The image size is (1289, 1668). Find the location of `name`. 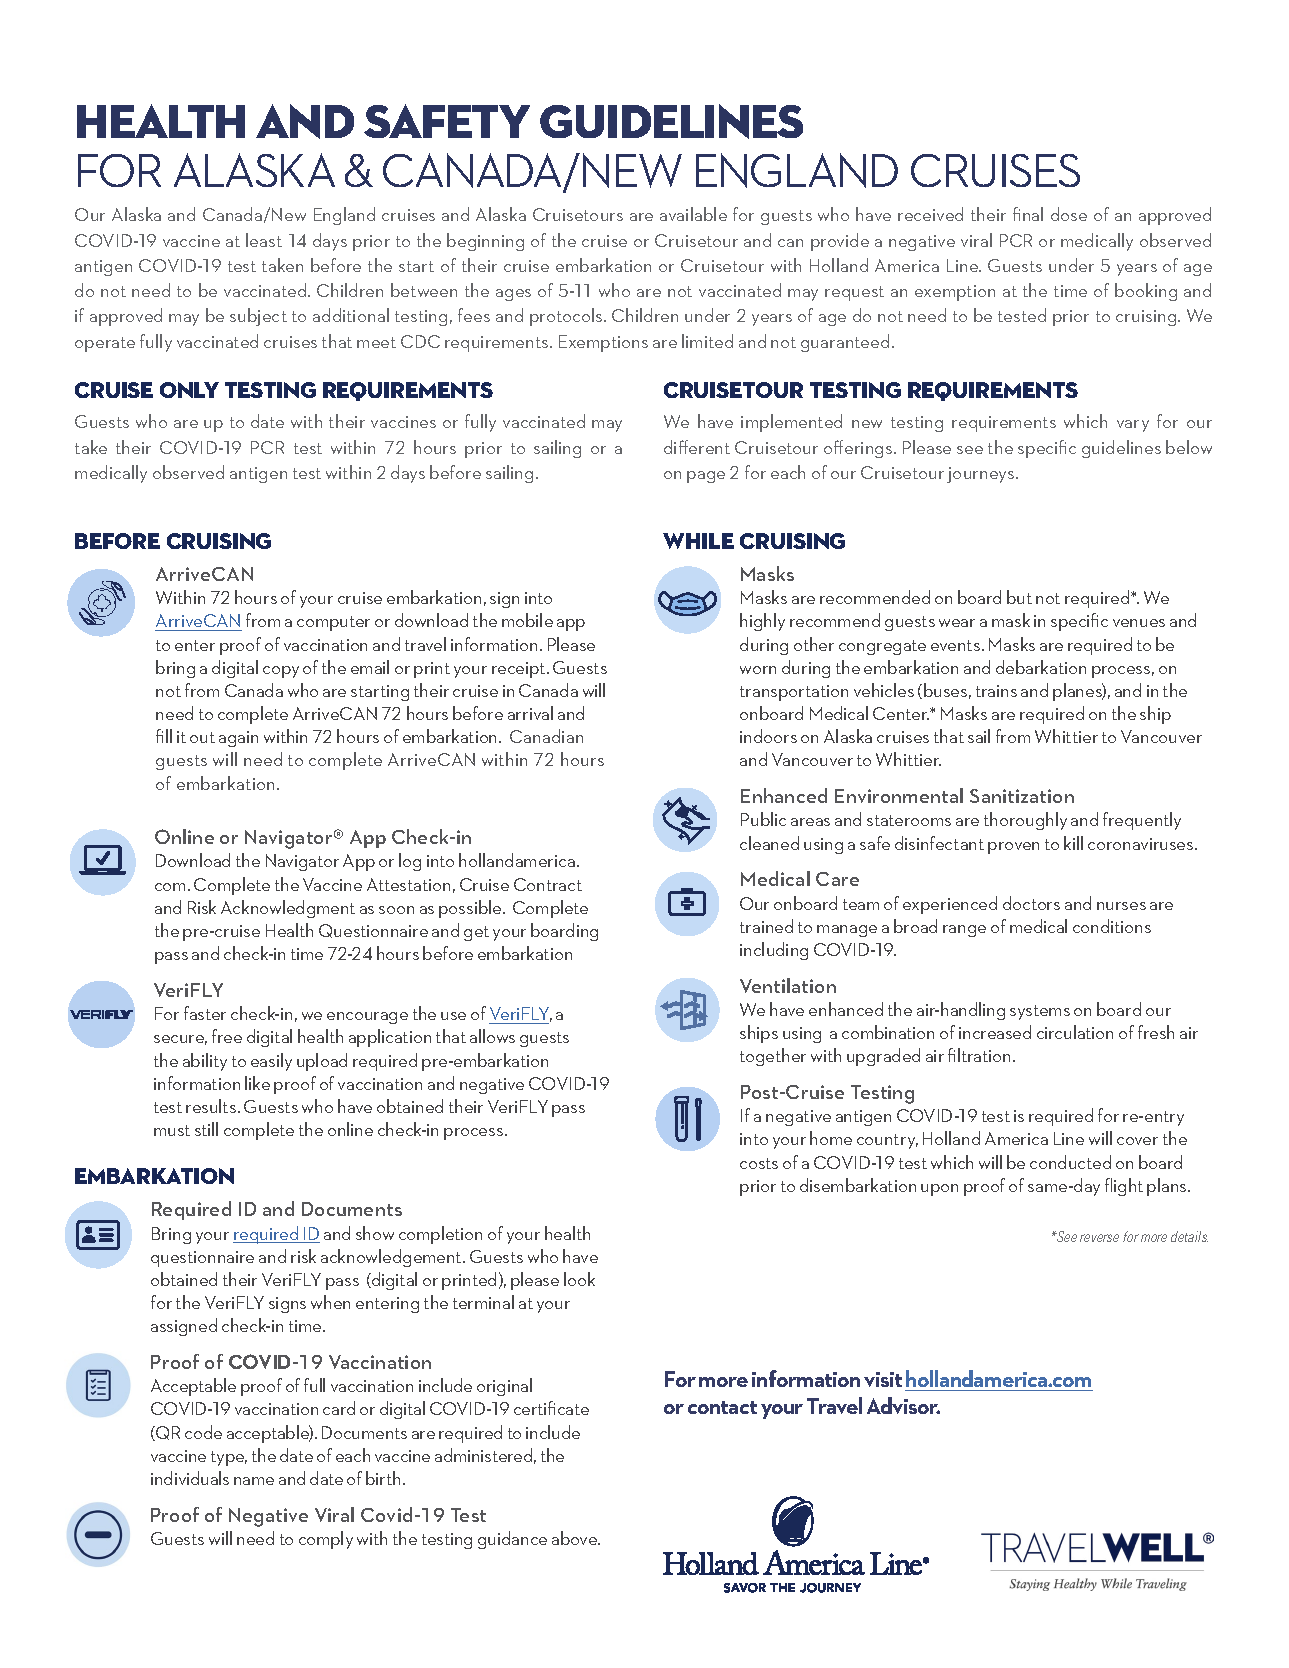

name is located at coordinates (254, 1481).
